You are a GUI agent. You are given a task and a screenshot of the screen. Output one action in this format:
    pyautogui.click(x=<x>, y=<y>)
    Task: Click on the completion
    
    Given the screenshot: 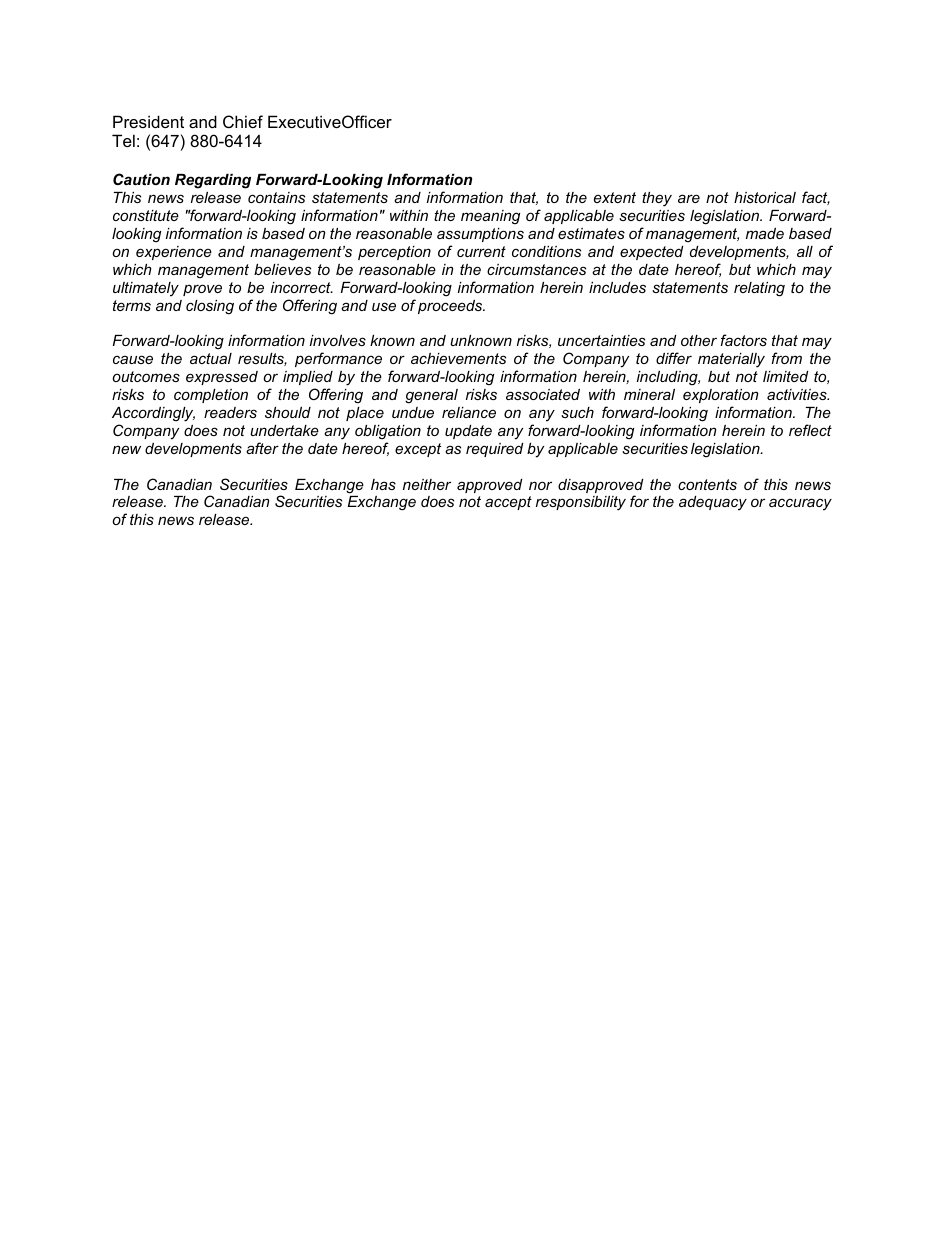 What is the action you would take?
    pyautogui.click(x=211, y=396)
